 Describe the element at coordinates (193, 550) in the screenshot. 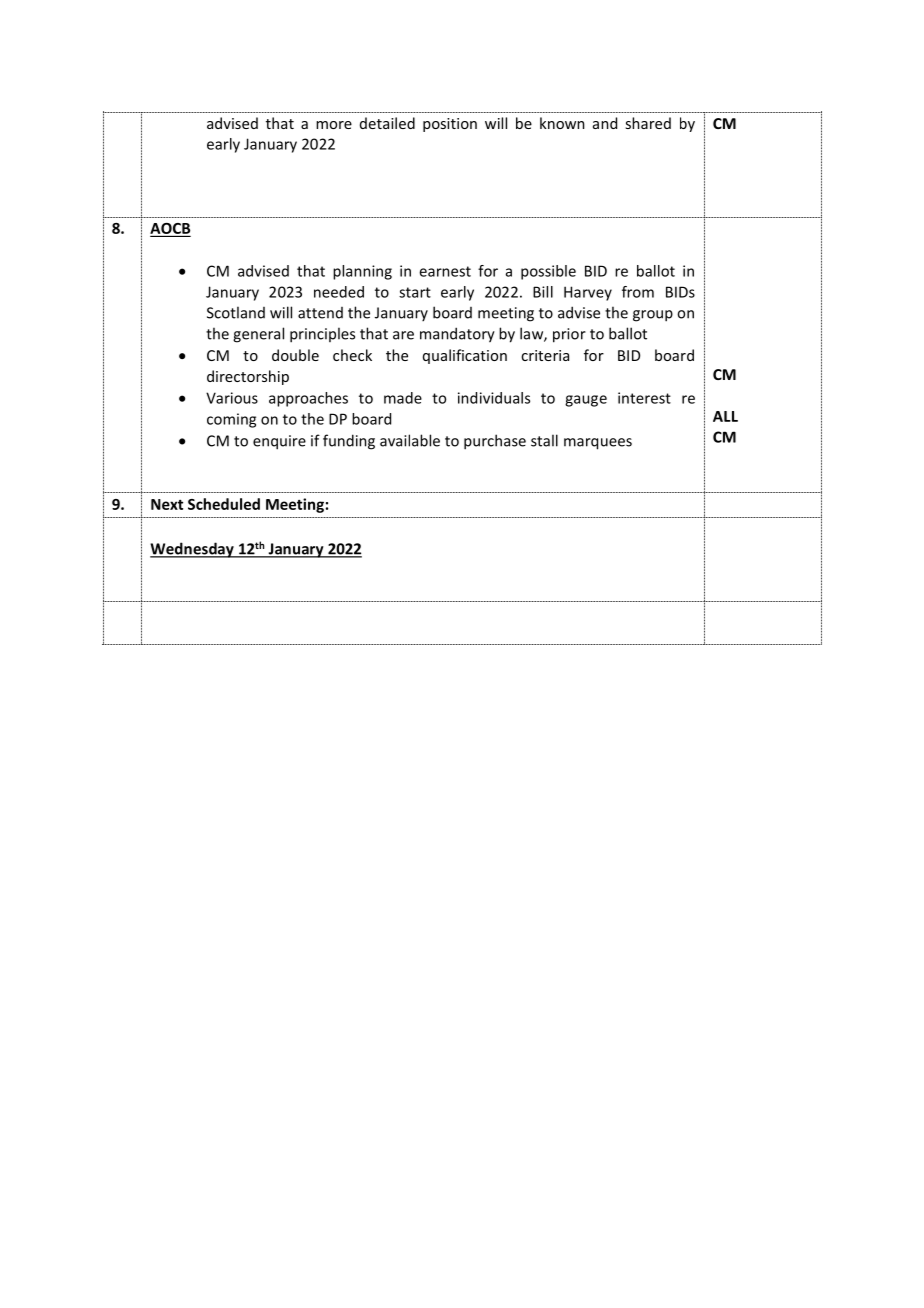

I see `Wednesday` at that location.
